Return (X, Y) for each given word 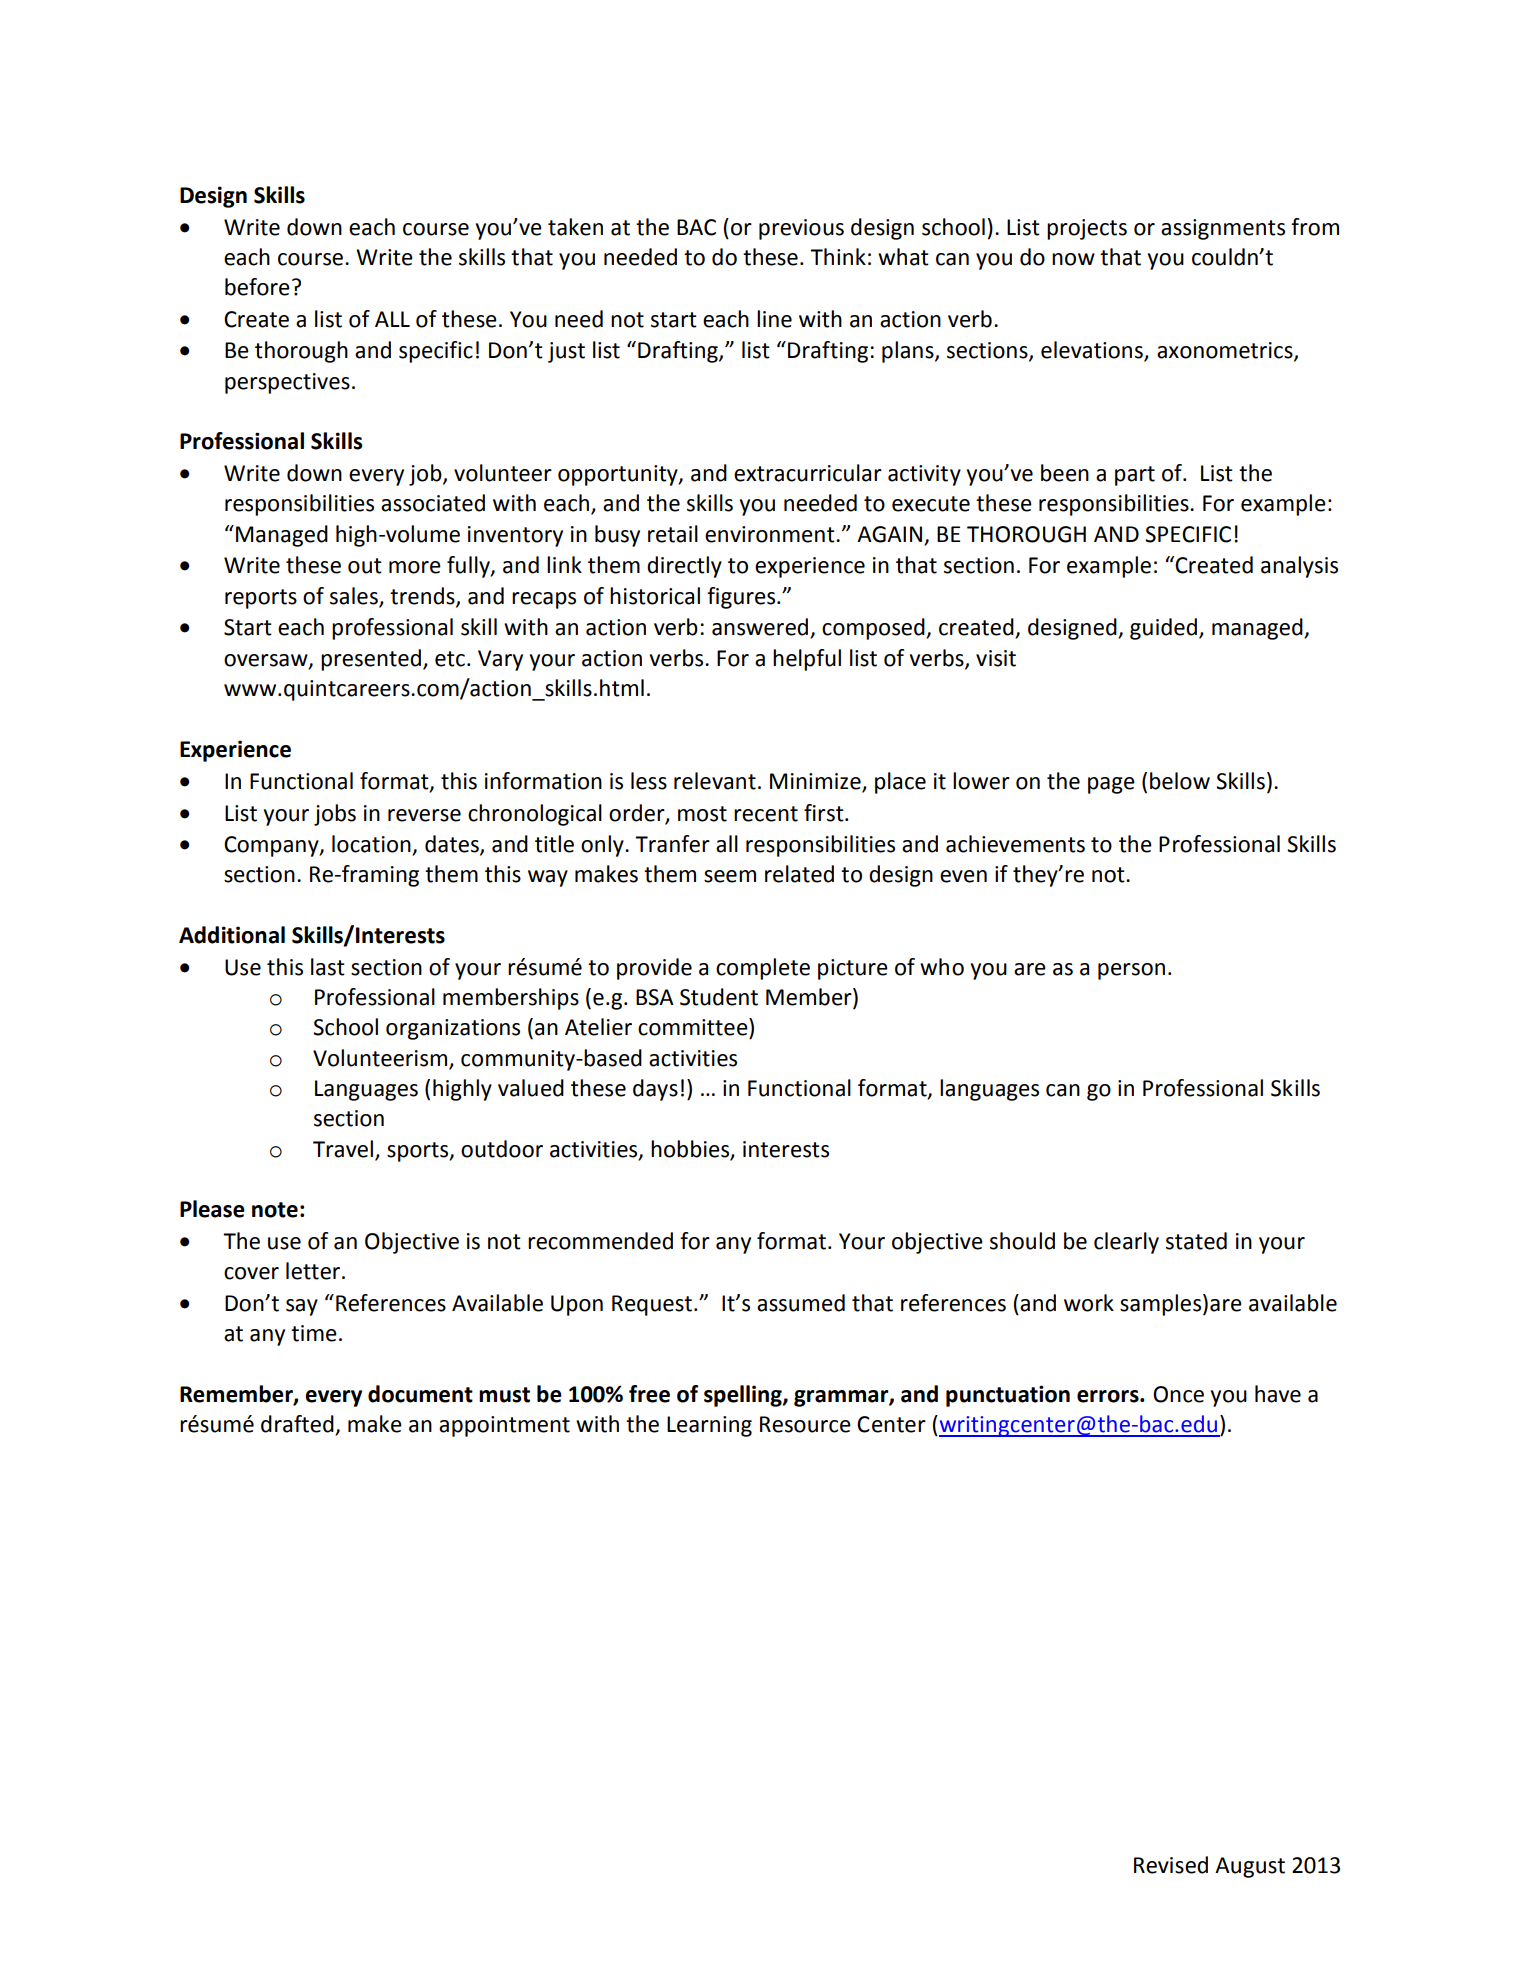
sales (355, 597)
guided (1163, 629)
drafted (298, 1425)
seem (730, 876)
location (372, 845)
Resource (805, 1424)
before (257, 287)
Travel (343, 1149)
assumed (801, 1303)
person (1131, 971)
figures (742, 598)
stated (1196, 1241)
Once (1178, 1394)
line (774, 319)
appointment (504, 1426)
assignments (1223, 229)
